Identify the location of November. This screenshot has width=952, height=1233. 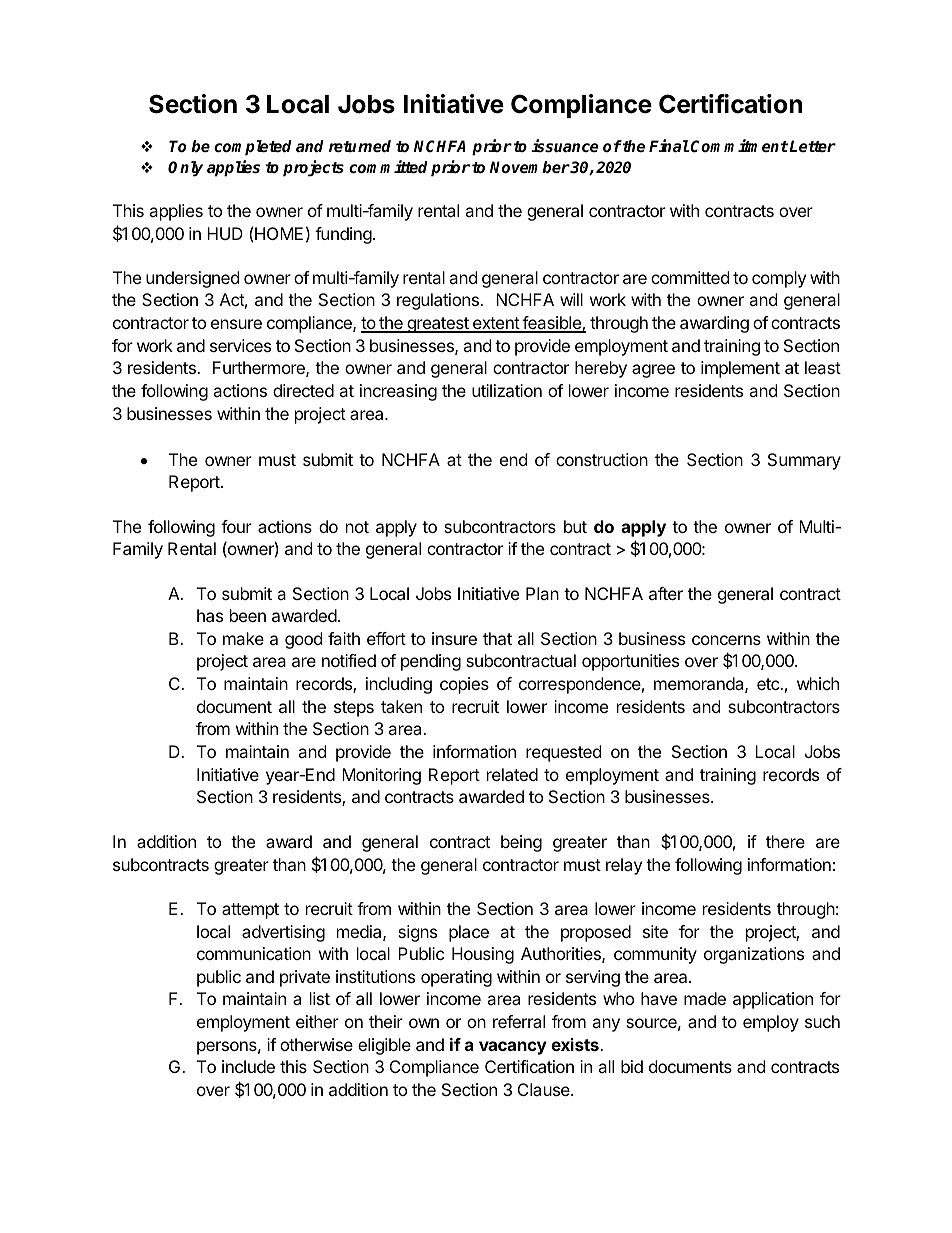
(530, 167).
